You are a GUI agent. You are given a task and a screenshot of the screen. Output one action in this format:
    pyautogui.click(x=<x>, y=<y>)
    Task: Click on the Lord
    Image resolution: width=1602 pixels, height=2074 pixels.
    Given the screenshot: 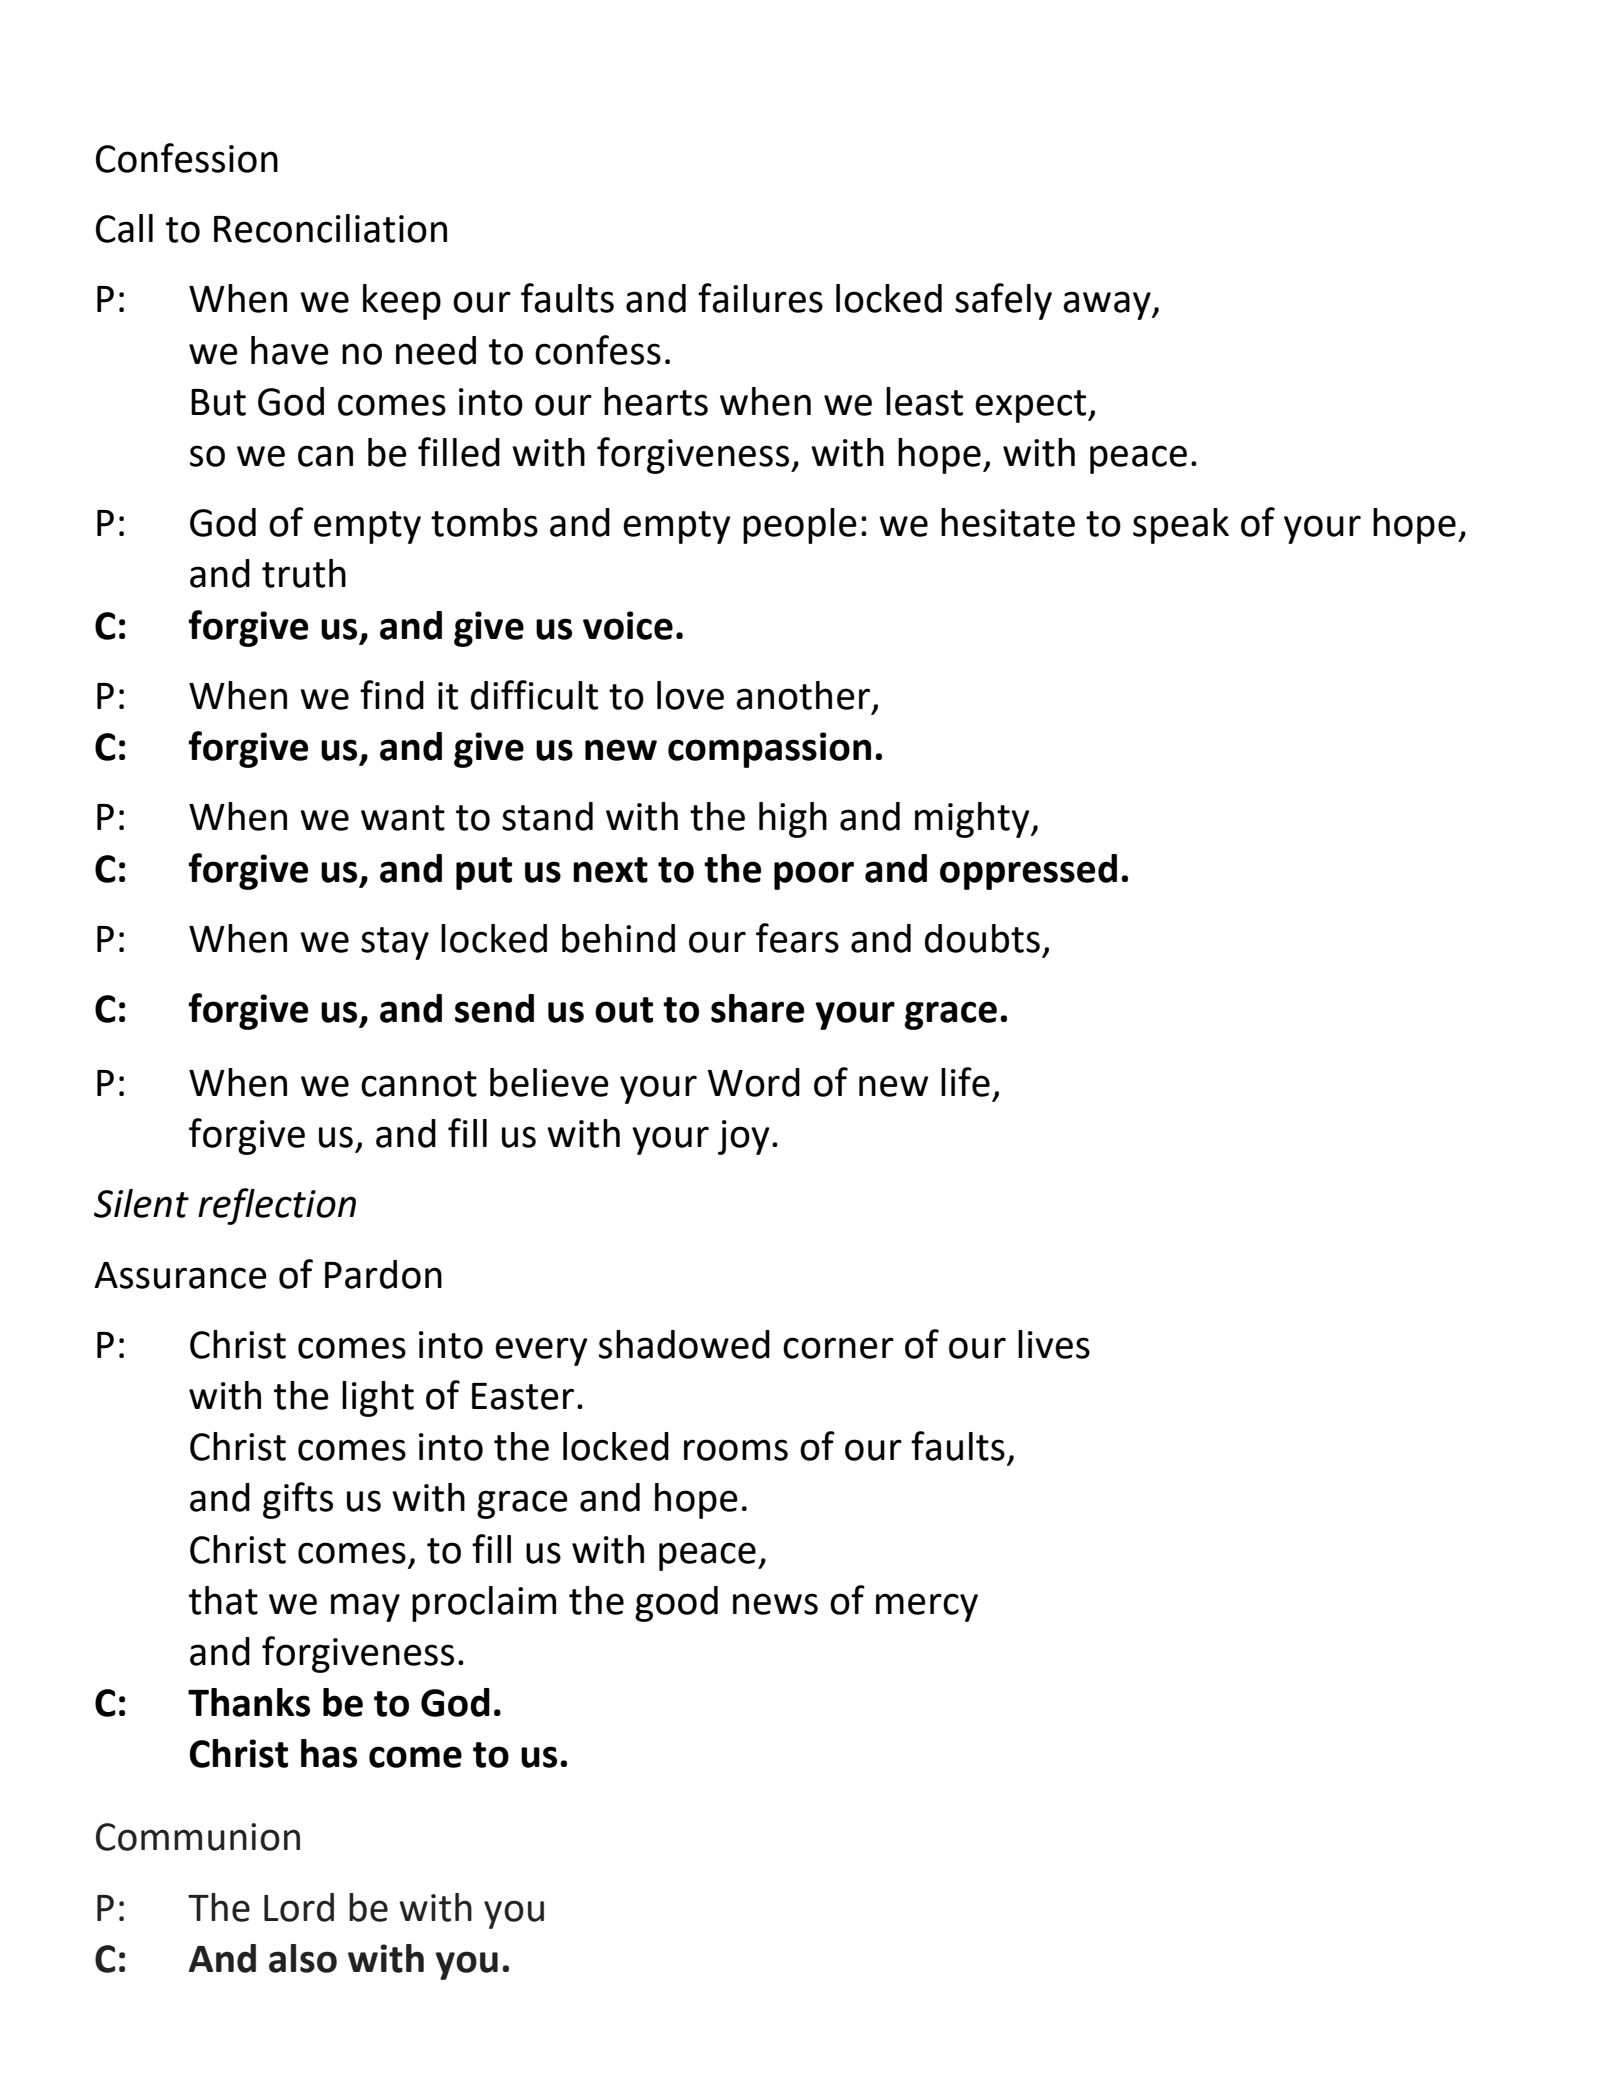 What is the action you would take?
    pyautogui.click(x=299, y=1907)
